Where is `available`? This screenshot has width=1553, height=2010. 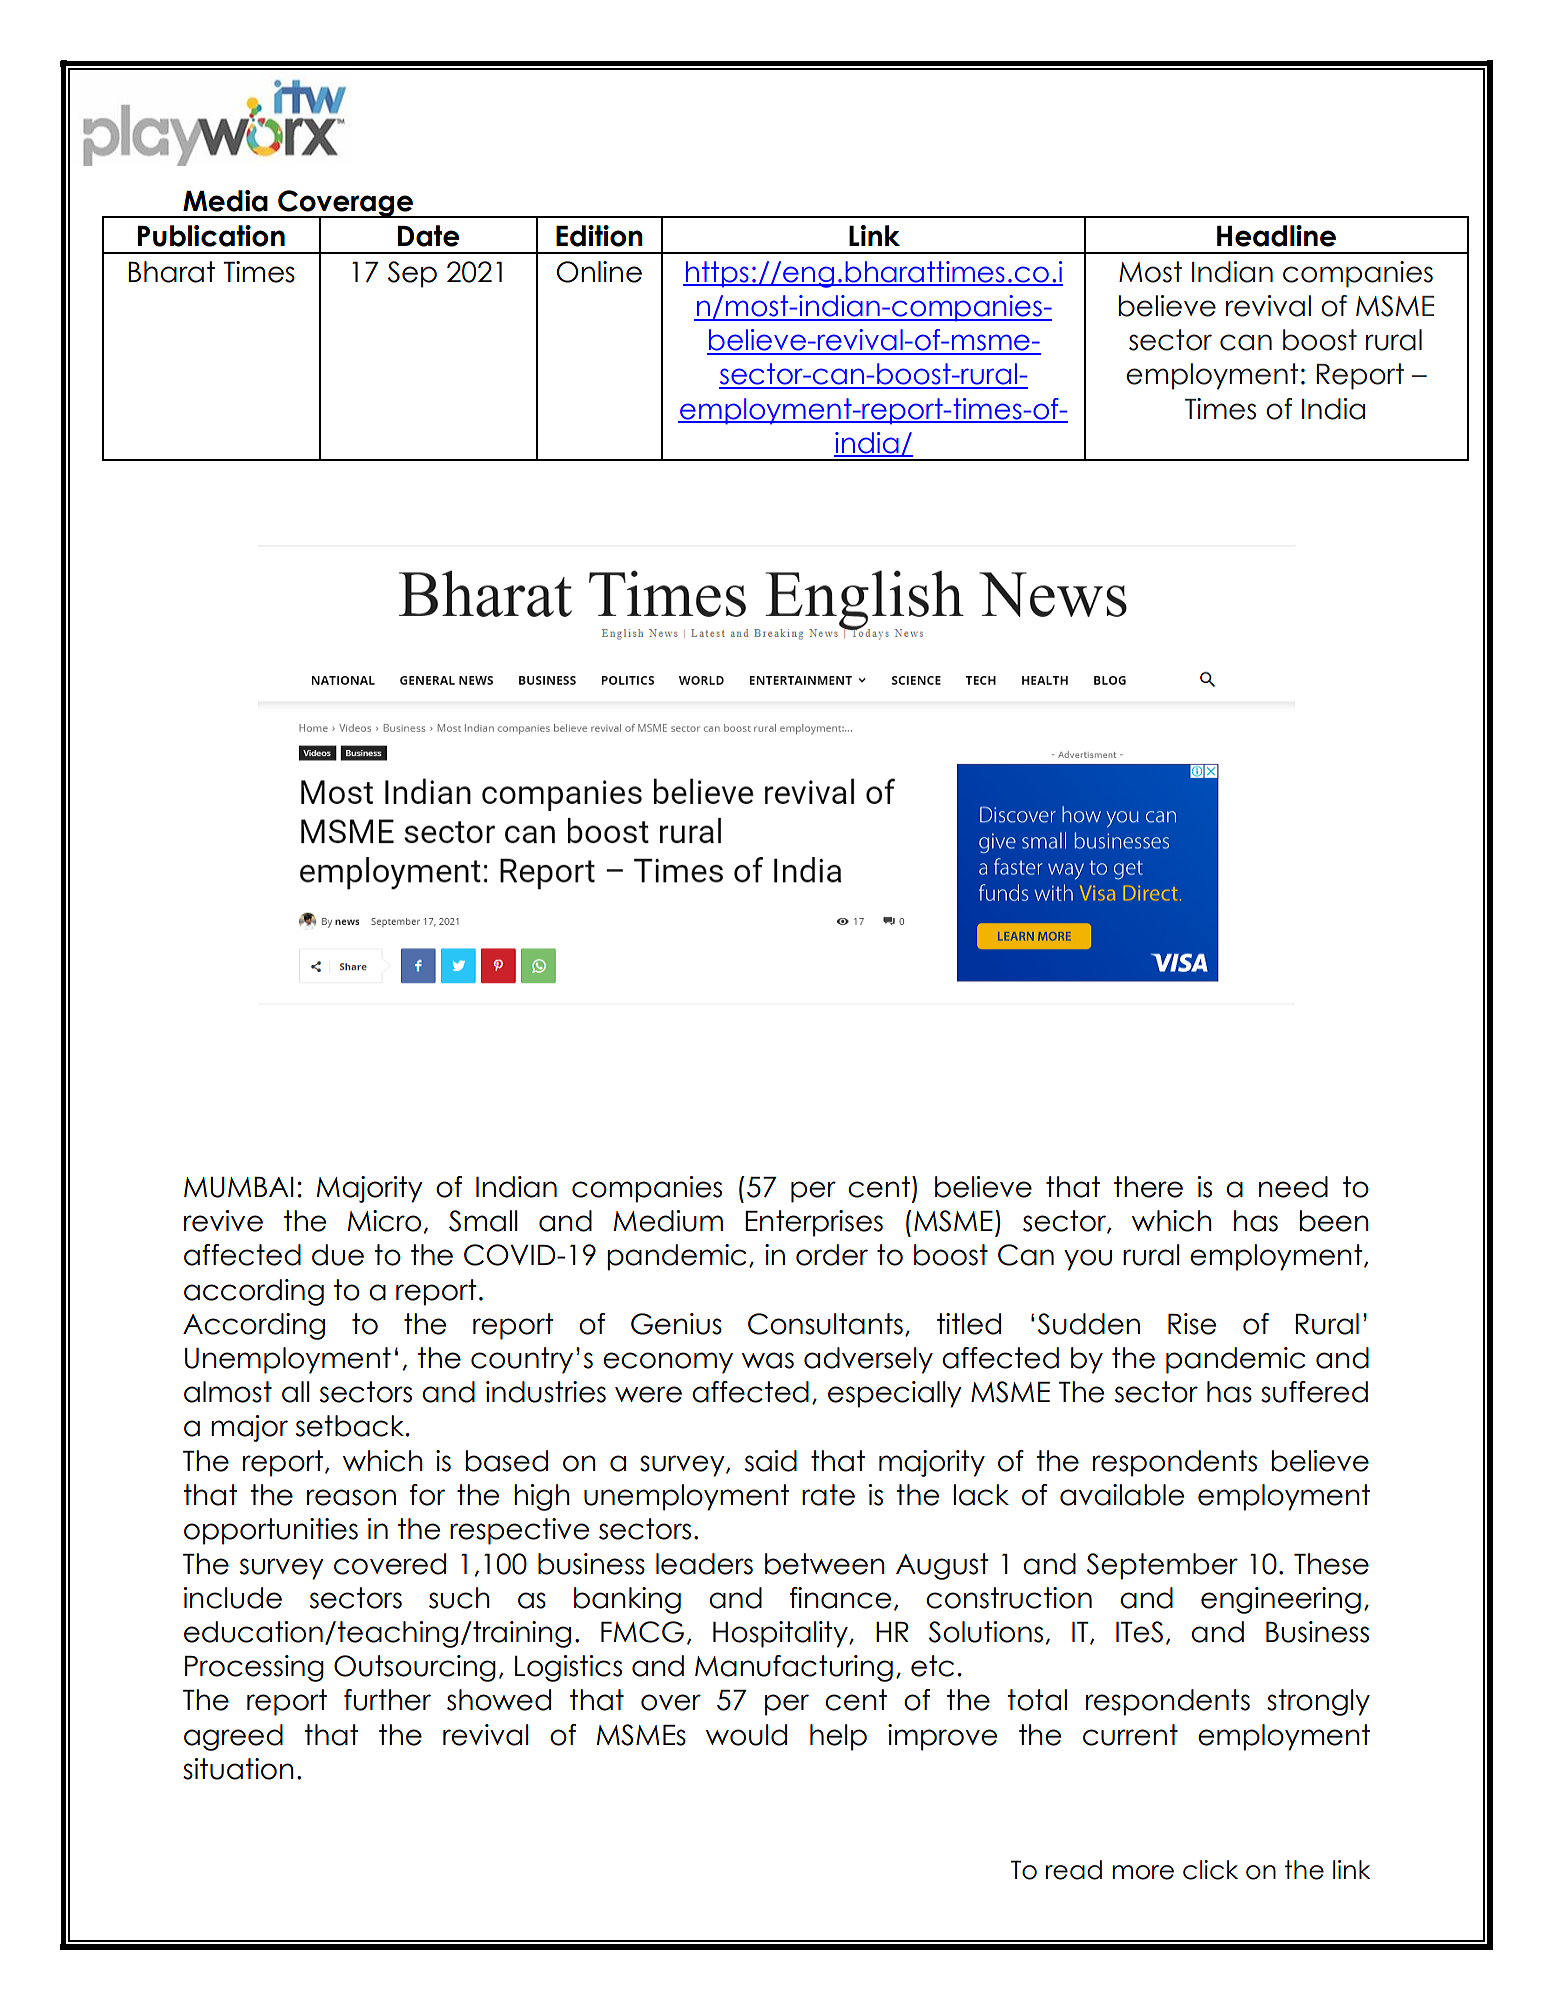 available is located at coordinates (1122, 1495).
